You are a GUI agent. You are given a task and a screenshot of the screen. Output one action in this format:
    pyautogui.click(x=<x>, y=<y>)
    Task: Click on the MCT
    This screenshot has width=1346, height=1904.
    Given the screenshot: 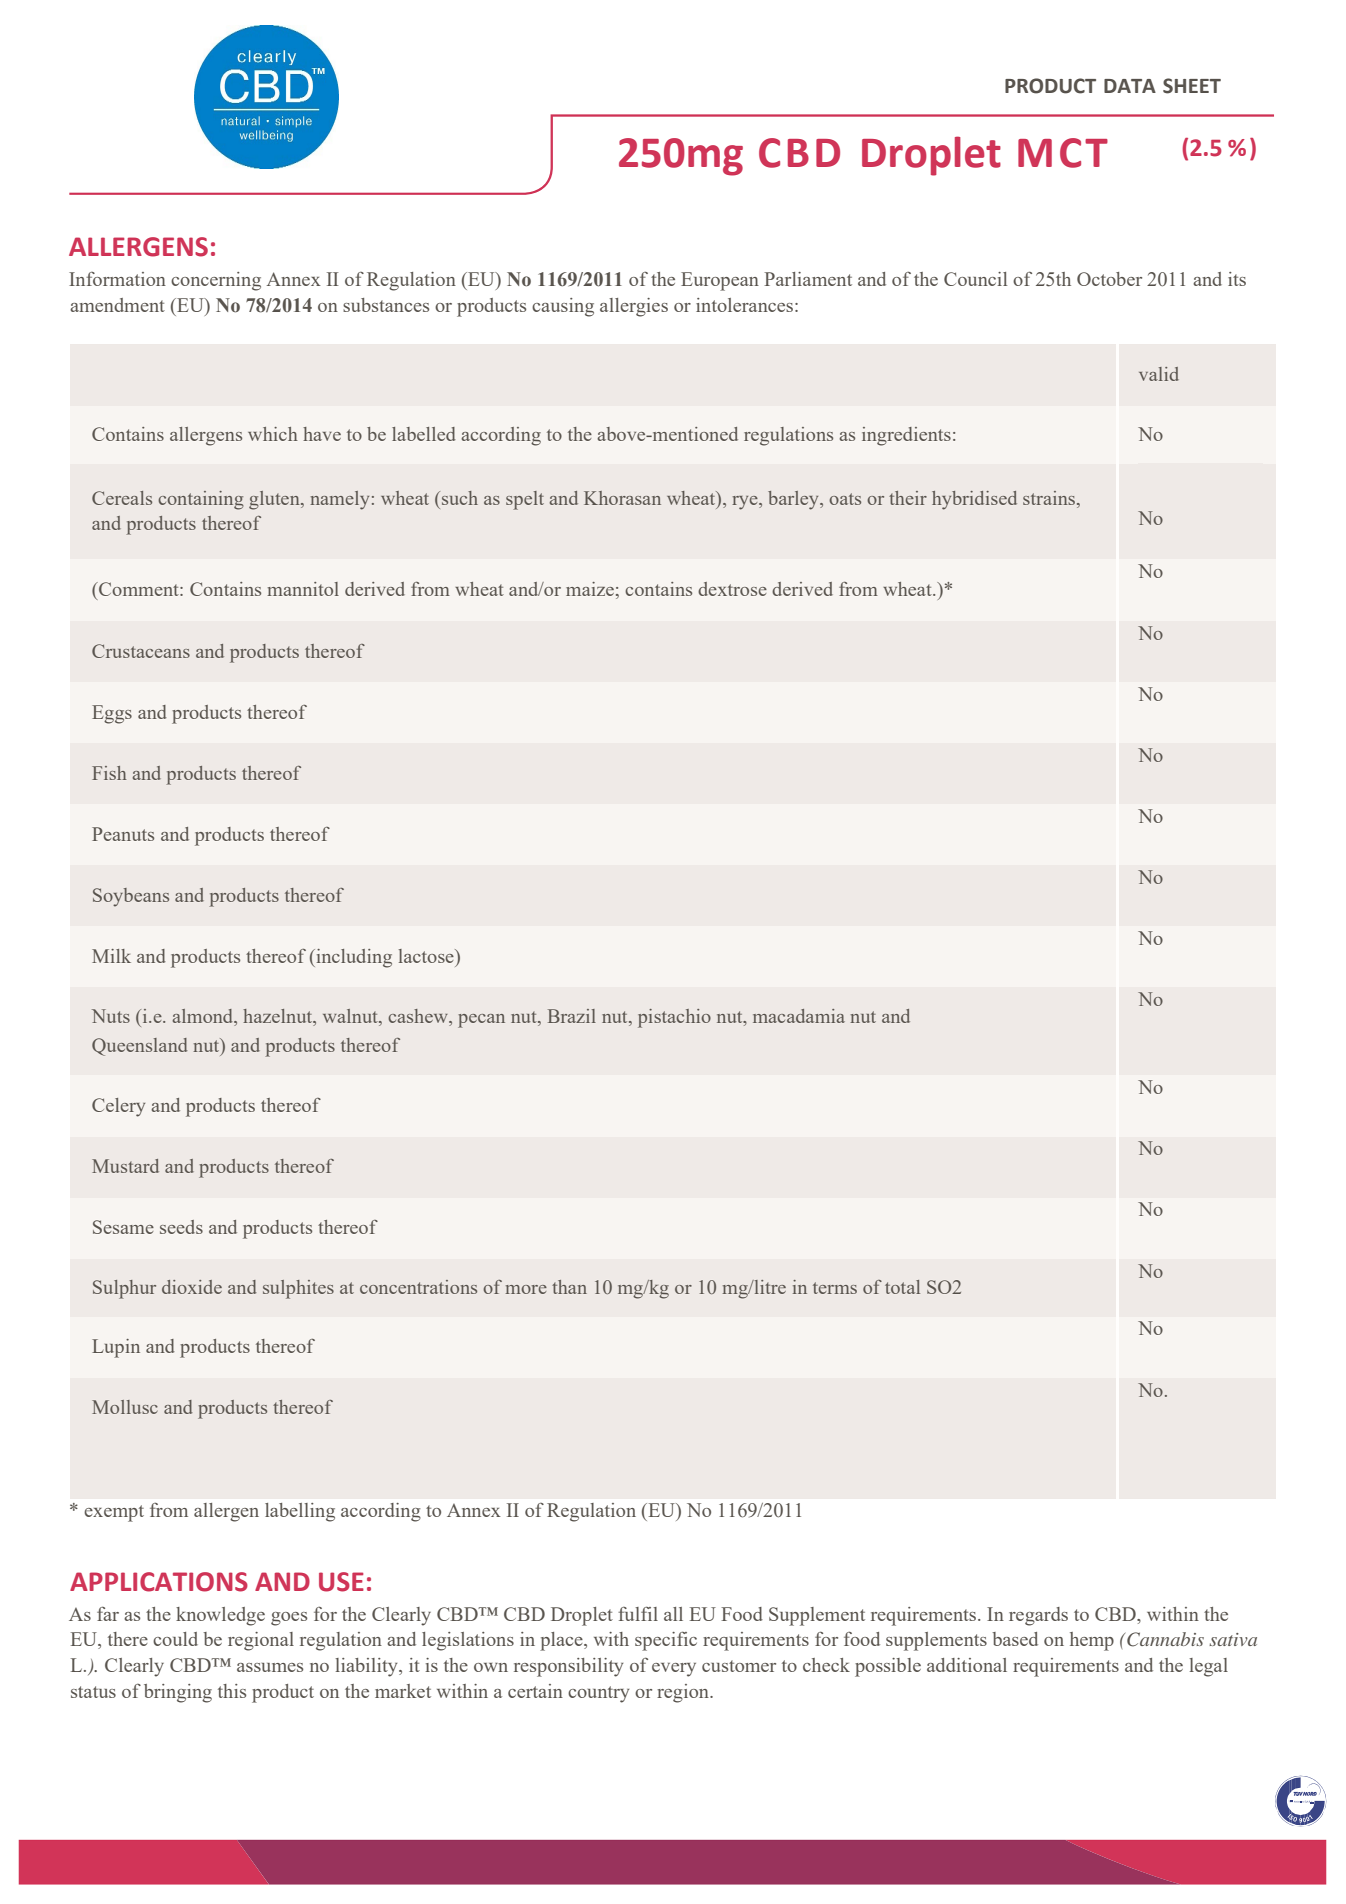 What is the action you would take?
    pyautogui.click(x=1063, y=153)
